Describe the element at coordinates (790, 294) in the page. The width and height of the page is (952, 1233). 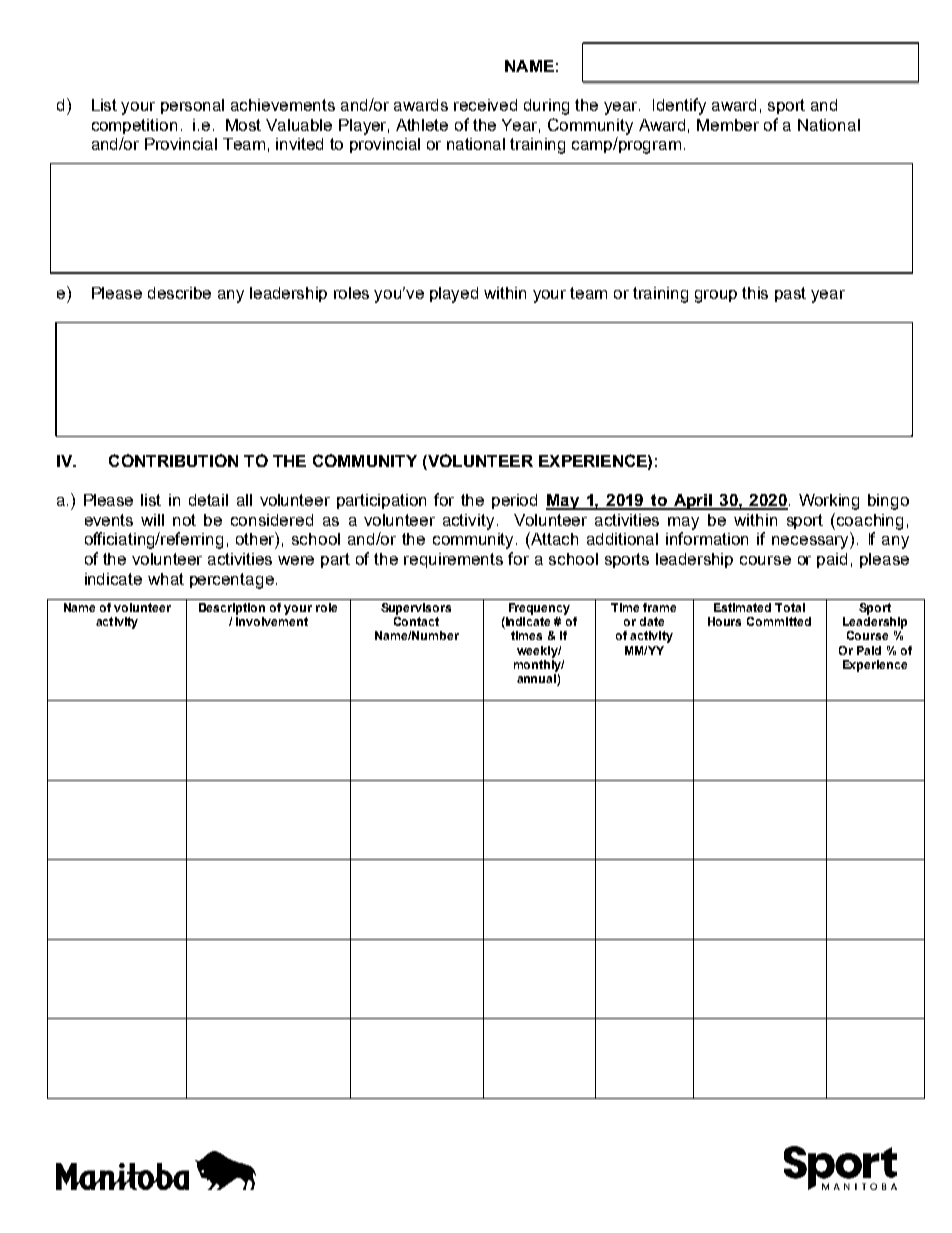
I see `past` at that location.
